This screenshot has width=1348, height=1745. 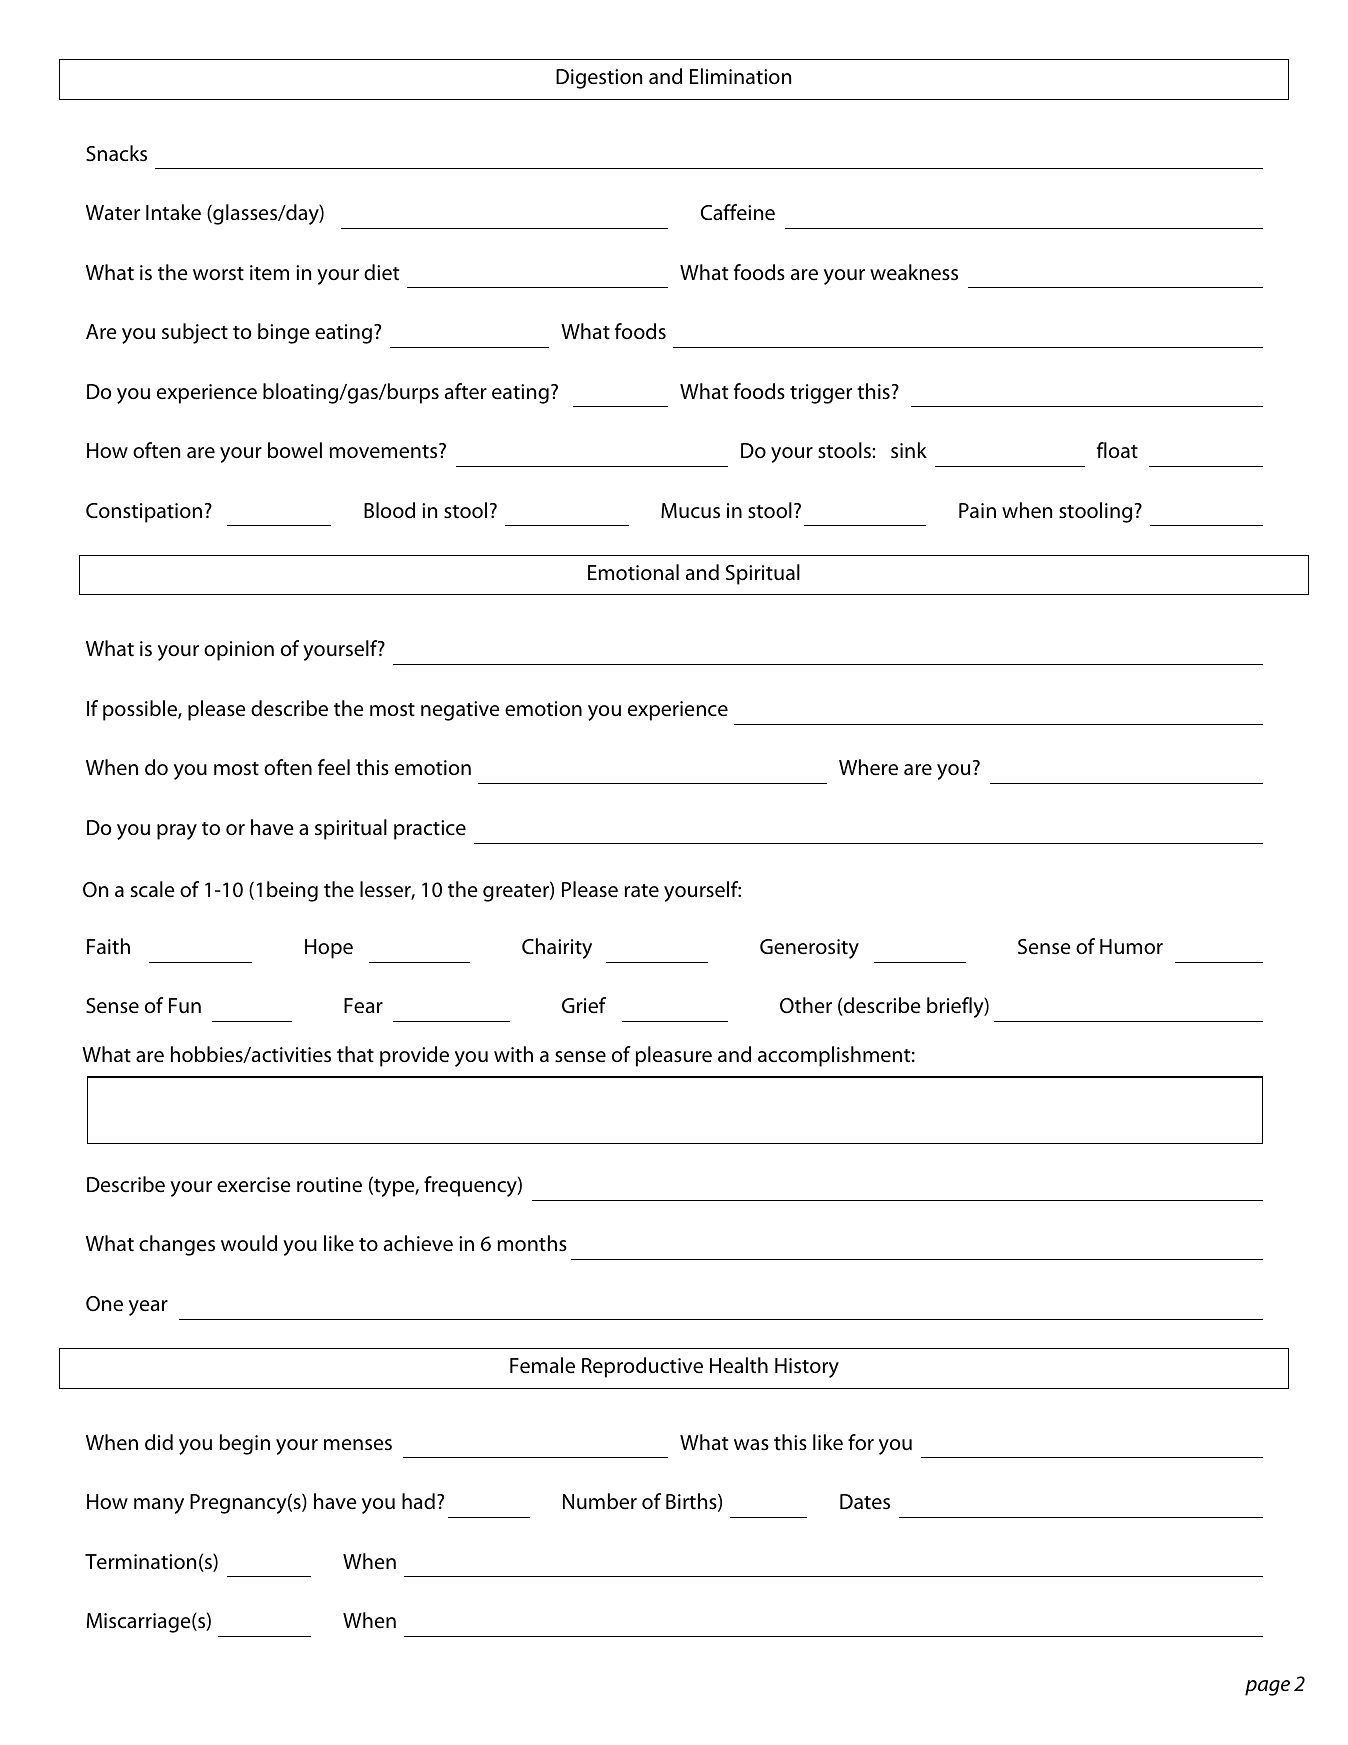 What do you see at coordinates (600, 1501) in the screenshot?
I see `Number` at bounding box center [600, 1501].
